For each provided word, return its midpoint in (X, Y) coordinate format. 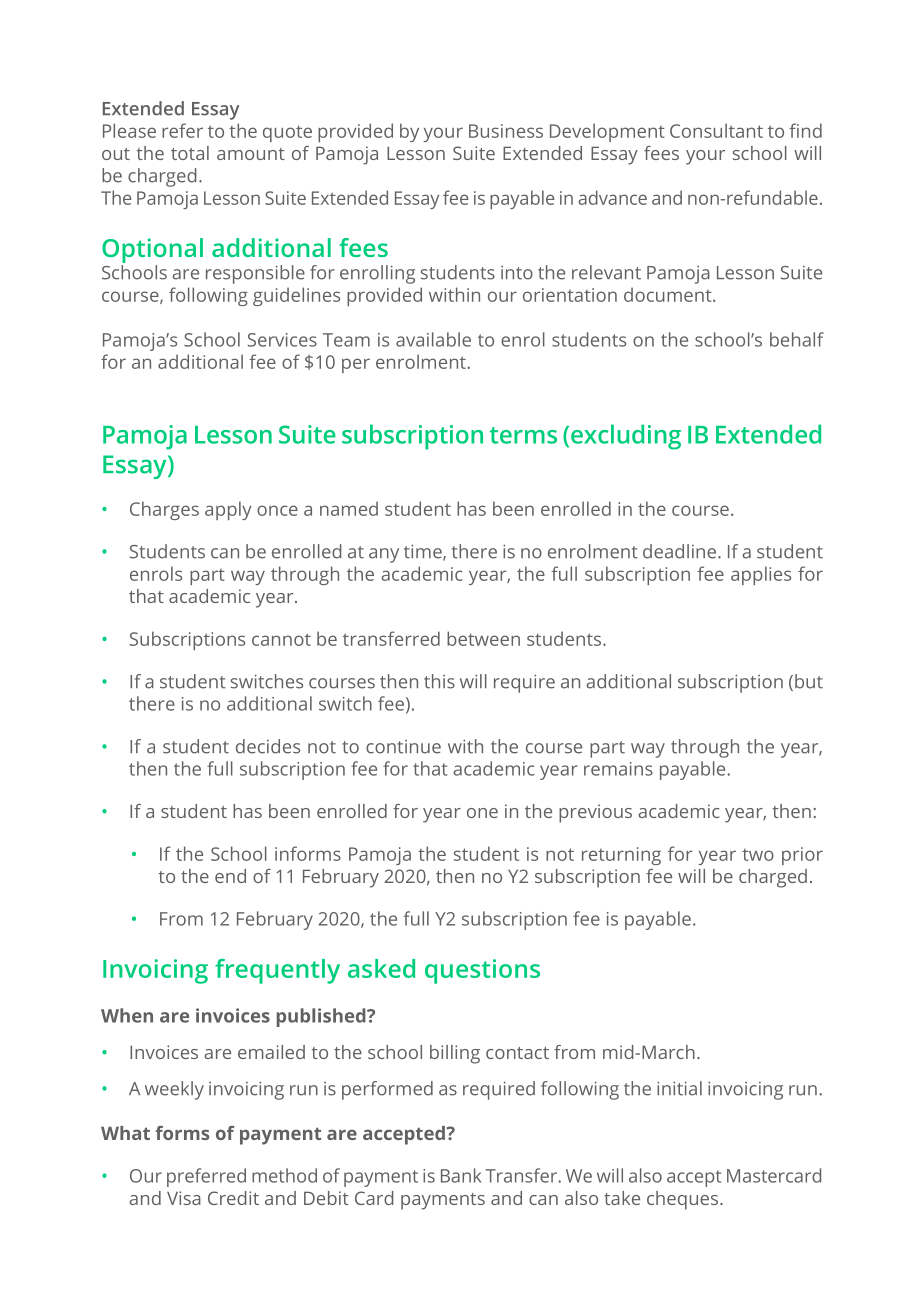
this (439, 681)
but (809, 681)
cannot (281, 639)
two (758, 855)
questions (482, 971)
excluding (626, 437)
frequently (277, 971)
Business (506, 131)
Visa (184, 1198)
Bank (461, 1175)
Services (282, 340)
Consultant (716, 130)
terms (523, 435)
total (190, 153)
